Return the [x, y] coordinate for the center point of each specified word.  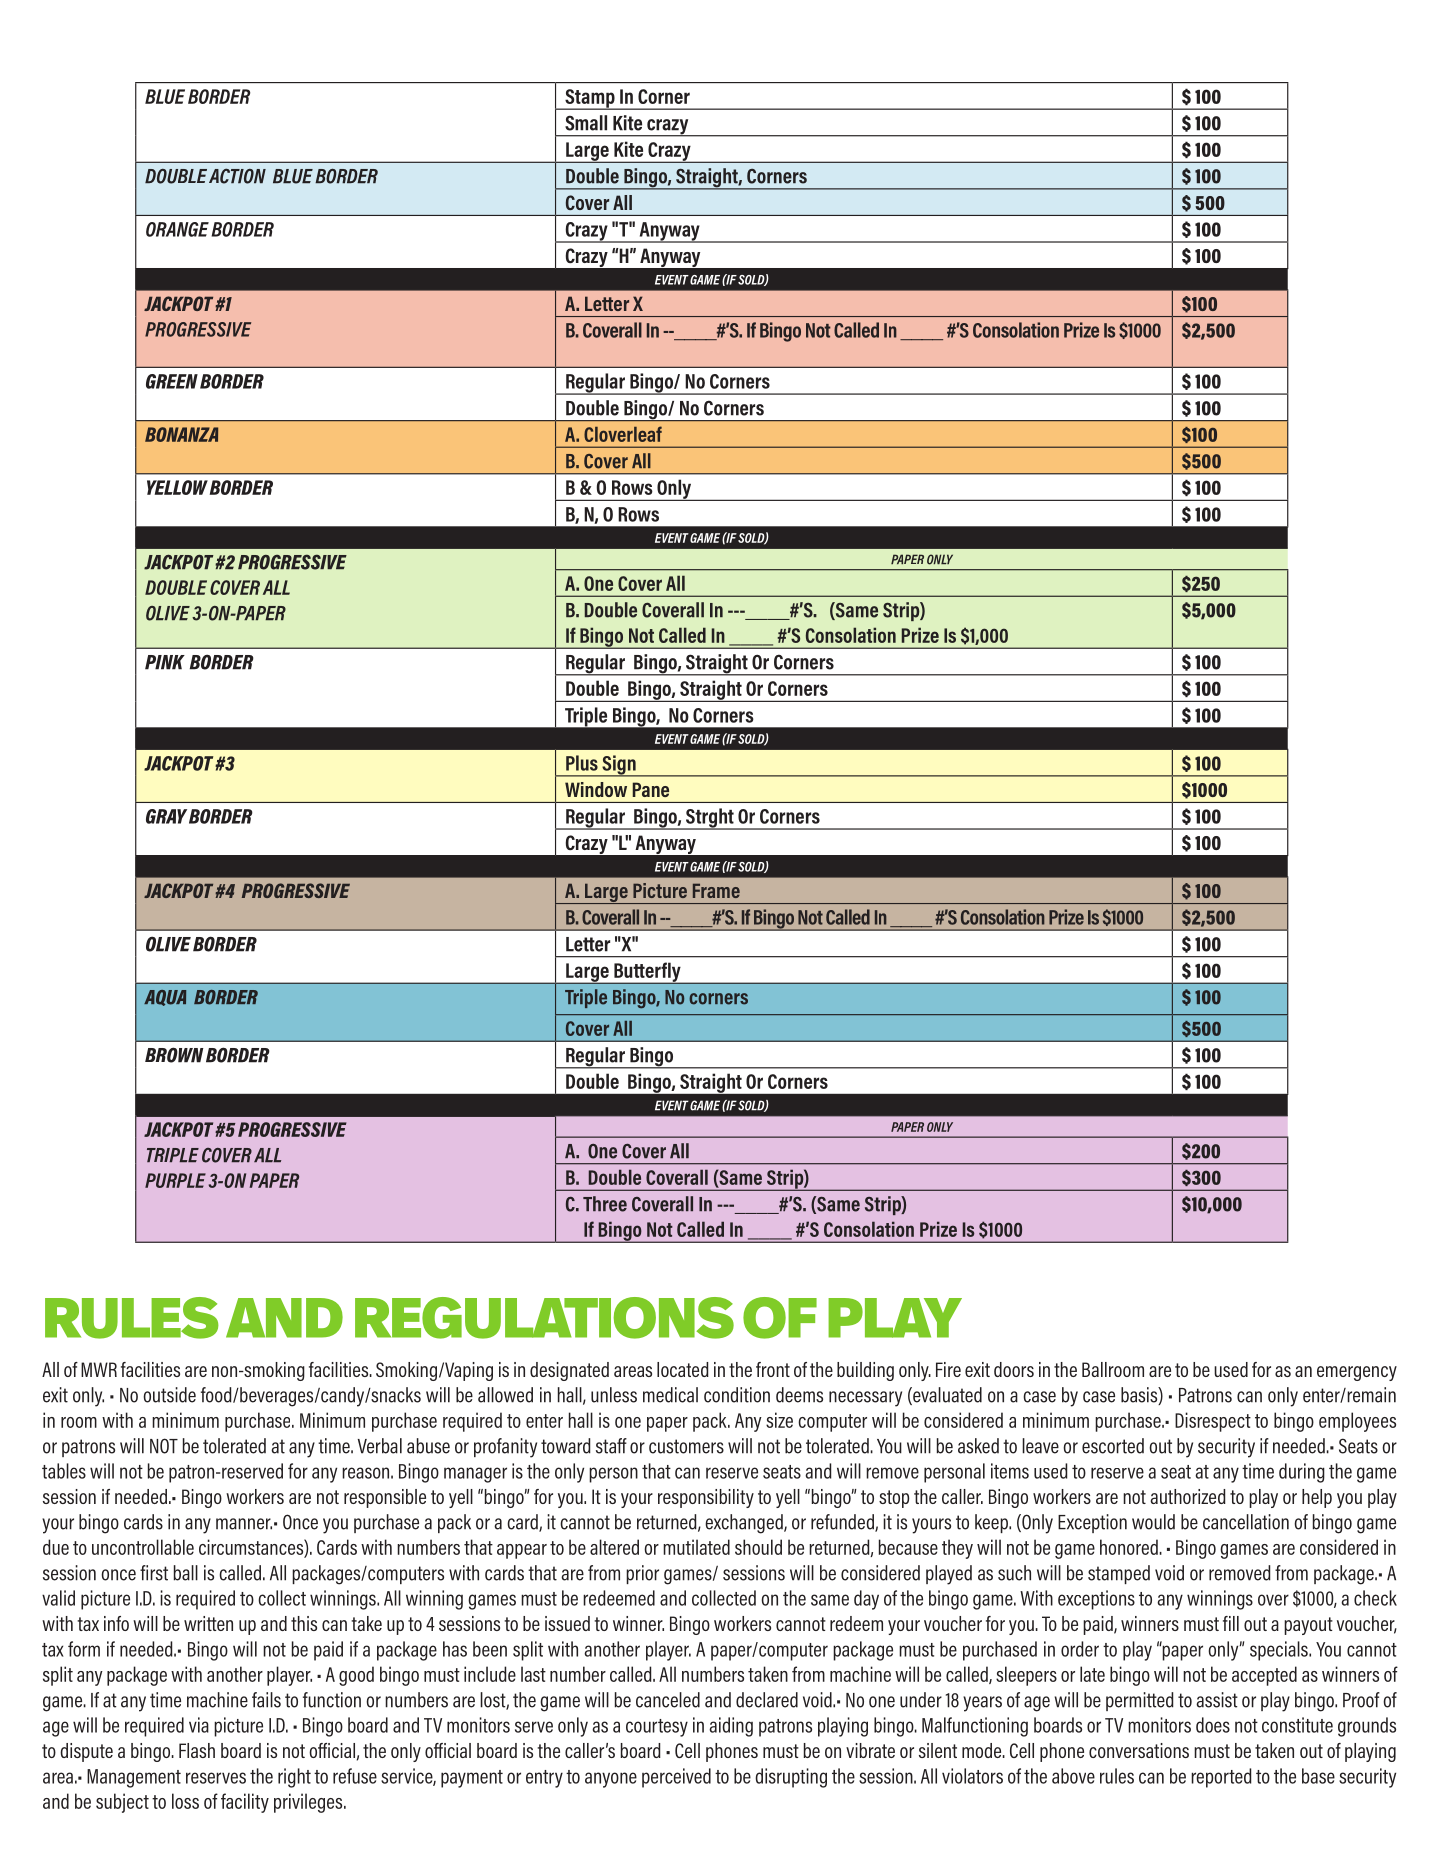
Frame [716, 891]
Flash [197, 1750]
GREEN [172, 381]
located [683, 1369]
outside [169, 1395]
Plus [582, 763]
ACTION [237, 176]
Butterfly [647, 973]
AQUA [165, 998]
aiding [731, 1727]
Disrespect [1213, 1422]
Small [586, 123]
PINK [165, 662]
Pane [650, 789]
